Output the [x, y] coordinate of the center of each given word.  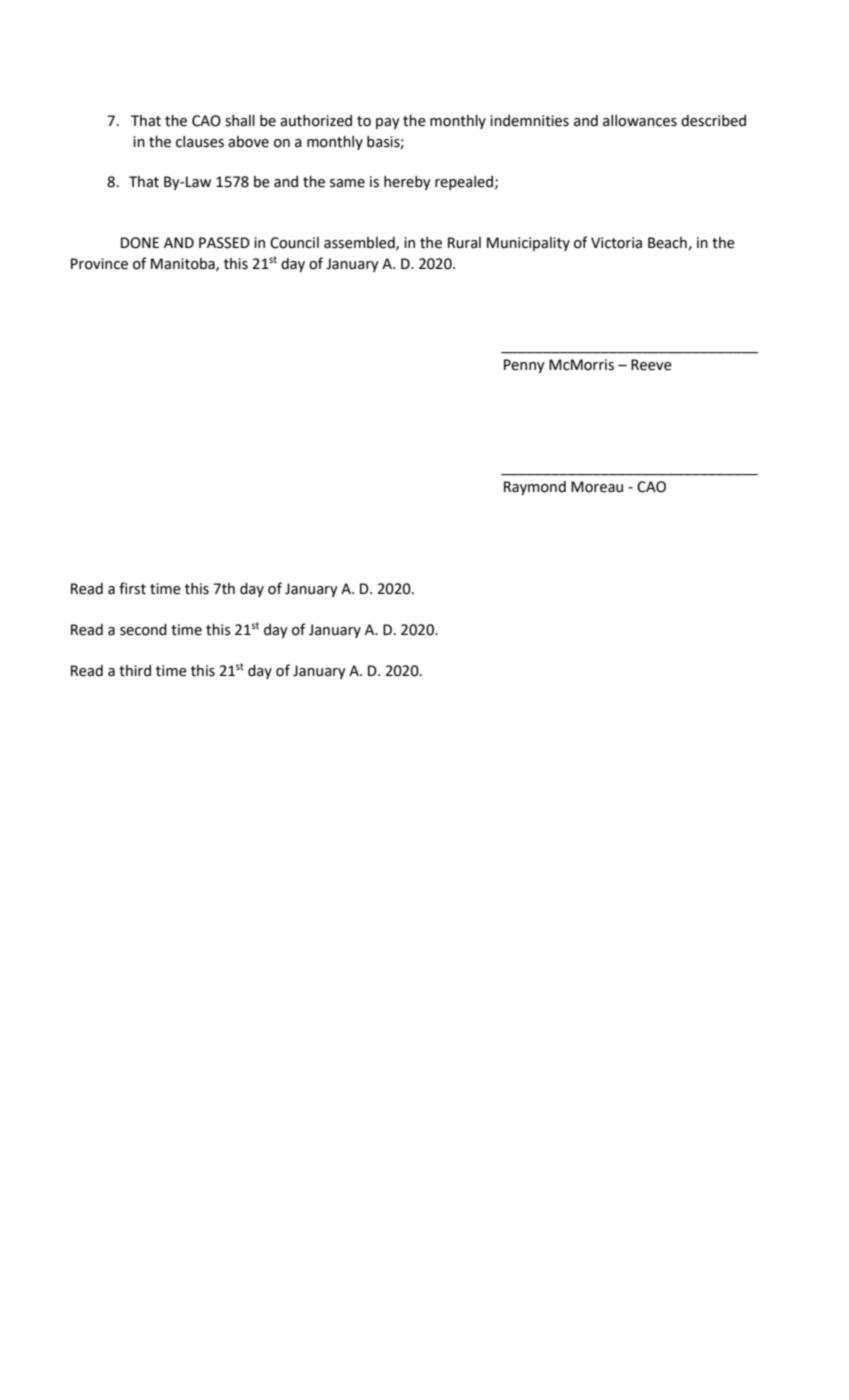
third [135, 671]
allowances [640, 121]
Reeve [651, 365]
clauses [200, 142]
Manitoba [184, 264]
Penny [524, 366]
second [143, 630]
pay [388, 123]
